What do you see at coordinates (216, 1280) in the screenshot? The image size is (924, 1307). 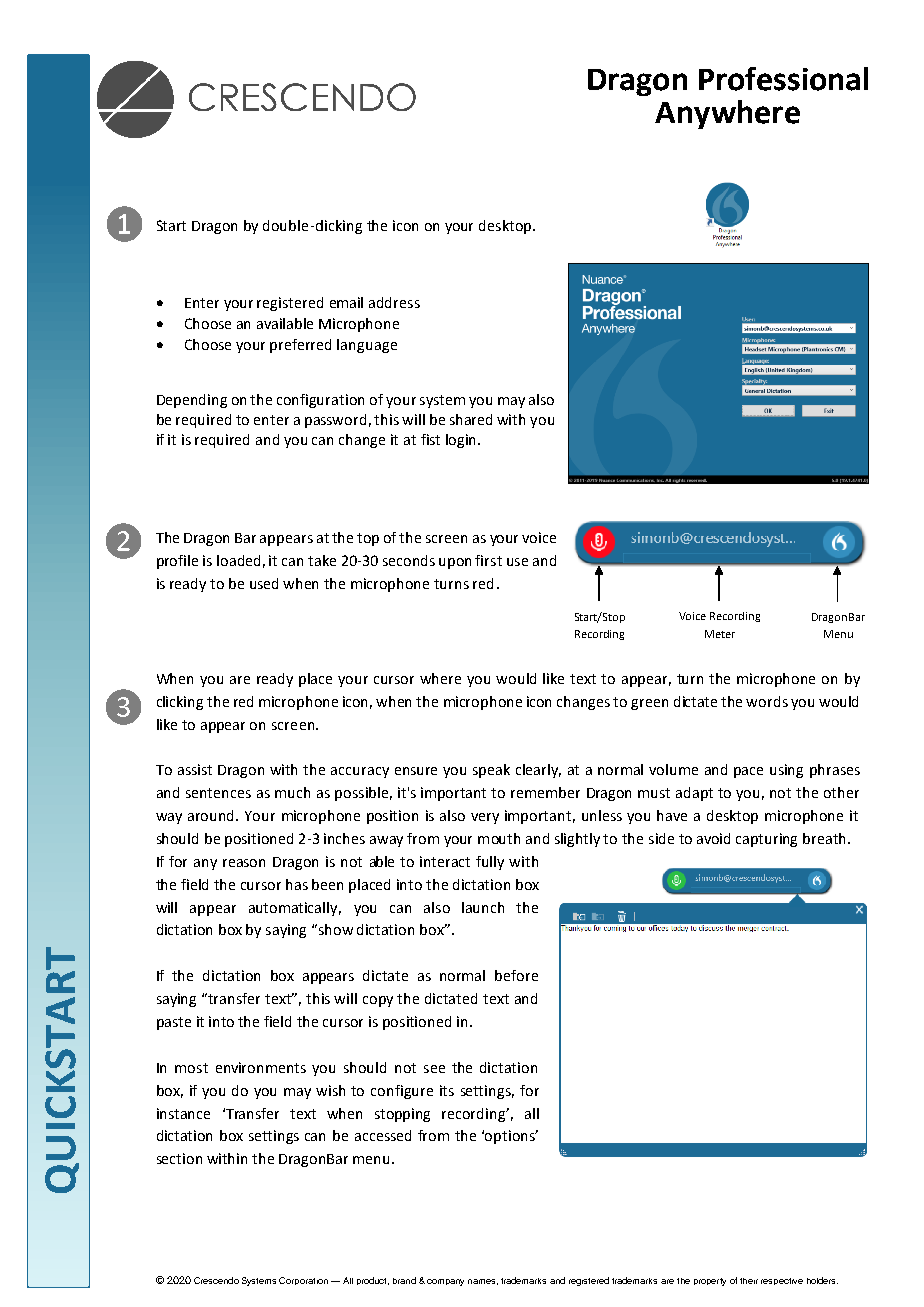 I see `Crescendo` at bounding box center [216, 1280].
